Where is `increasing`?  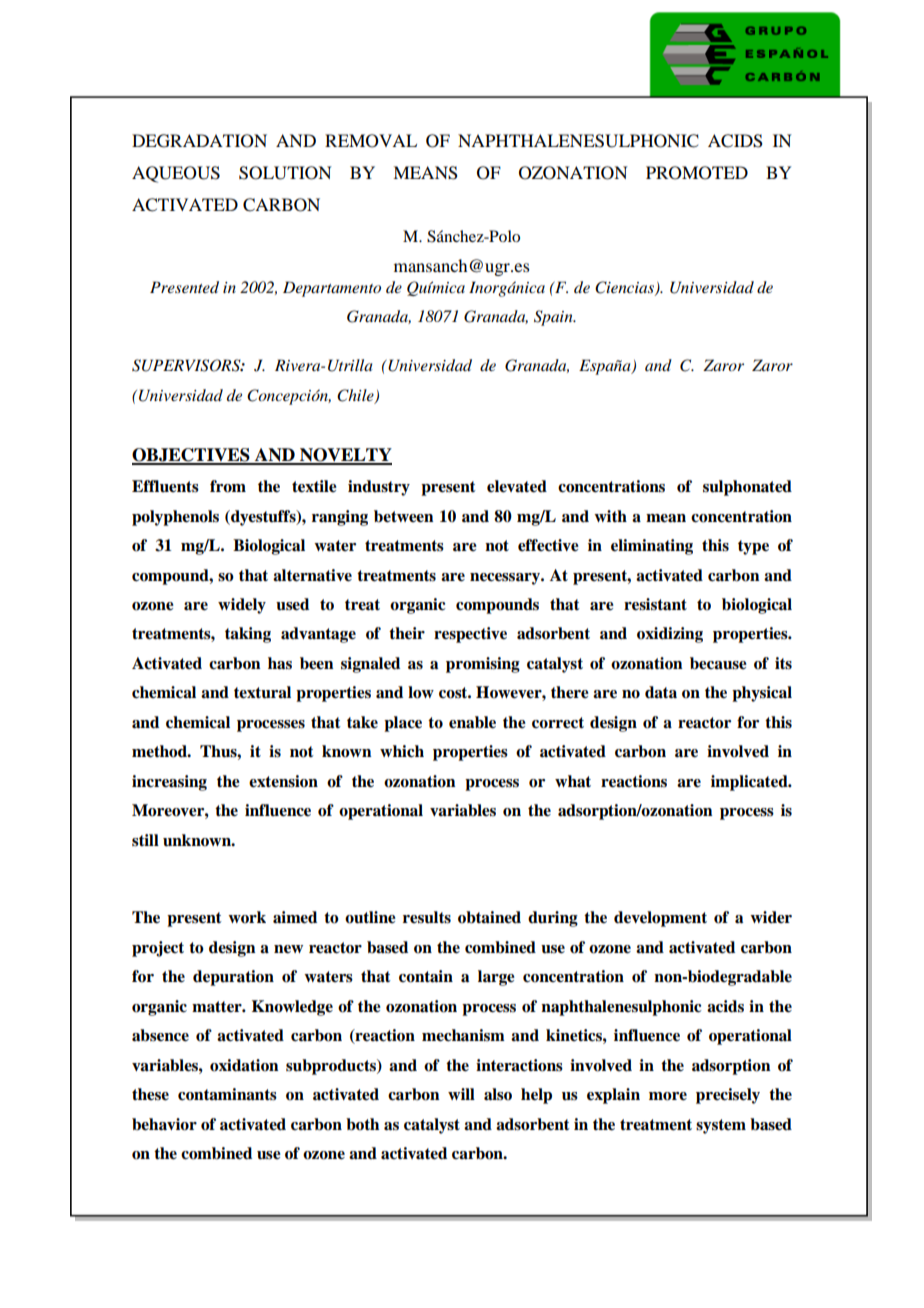 increasing is located at coordinates (169, 783).
